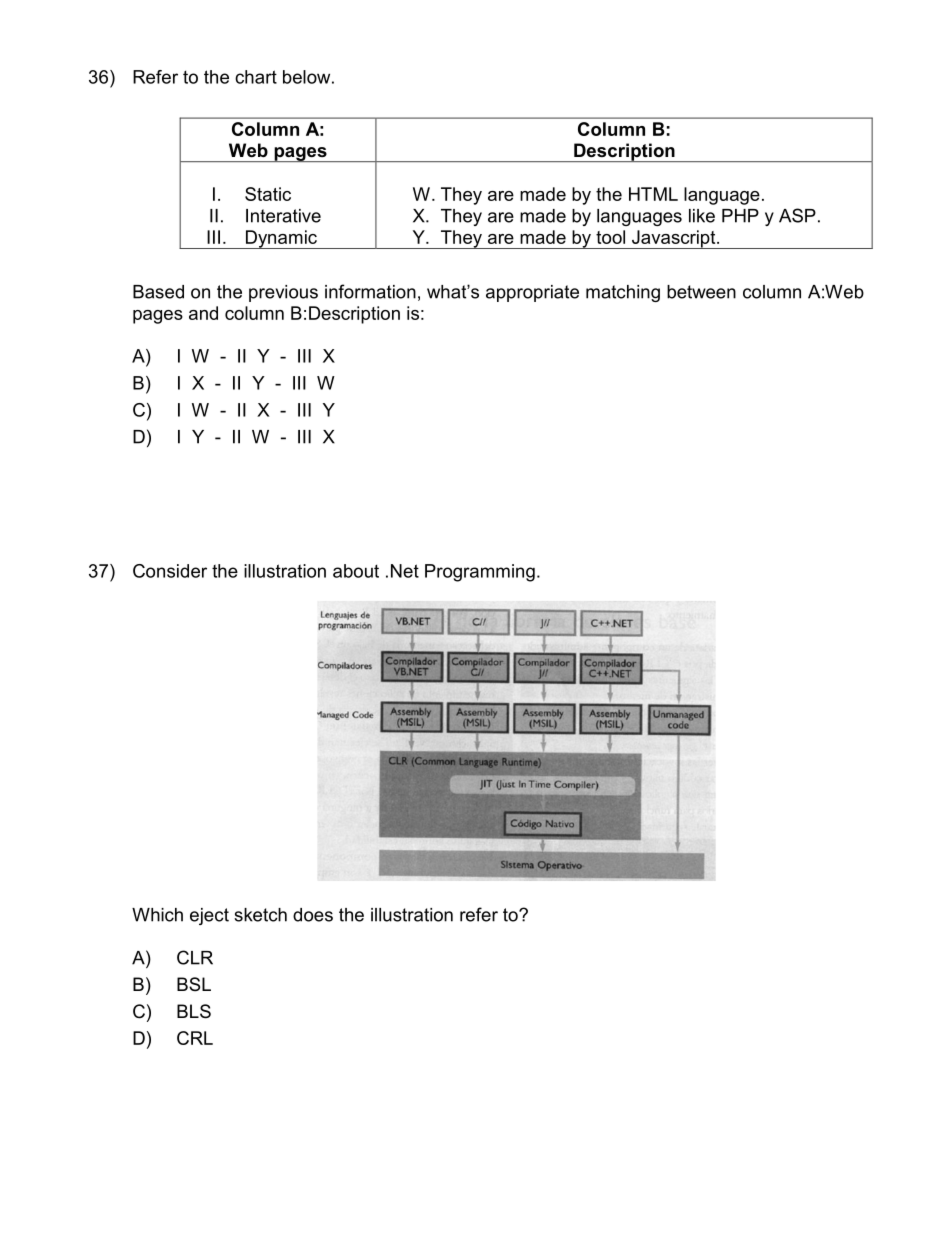 Image resolution: width=952 pixels, height=1233 pixels. What do you see at coordinates (209, 916) in the document?
I see `eject` at bounding box center [209, 916].
